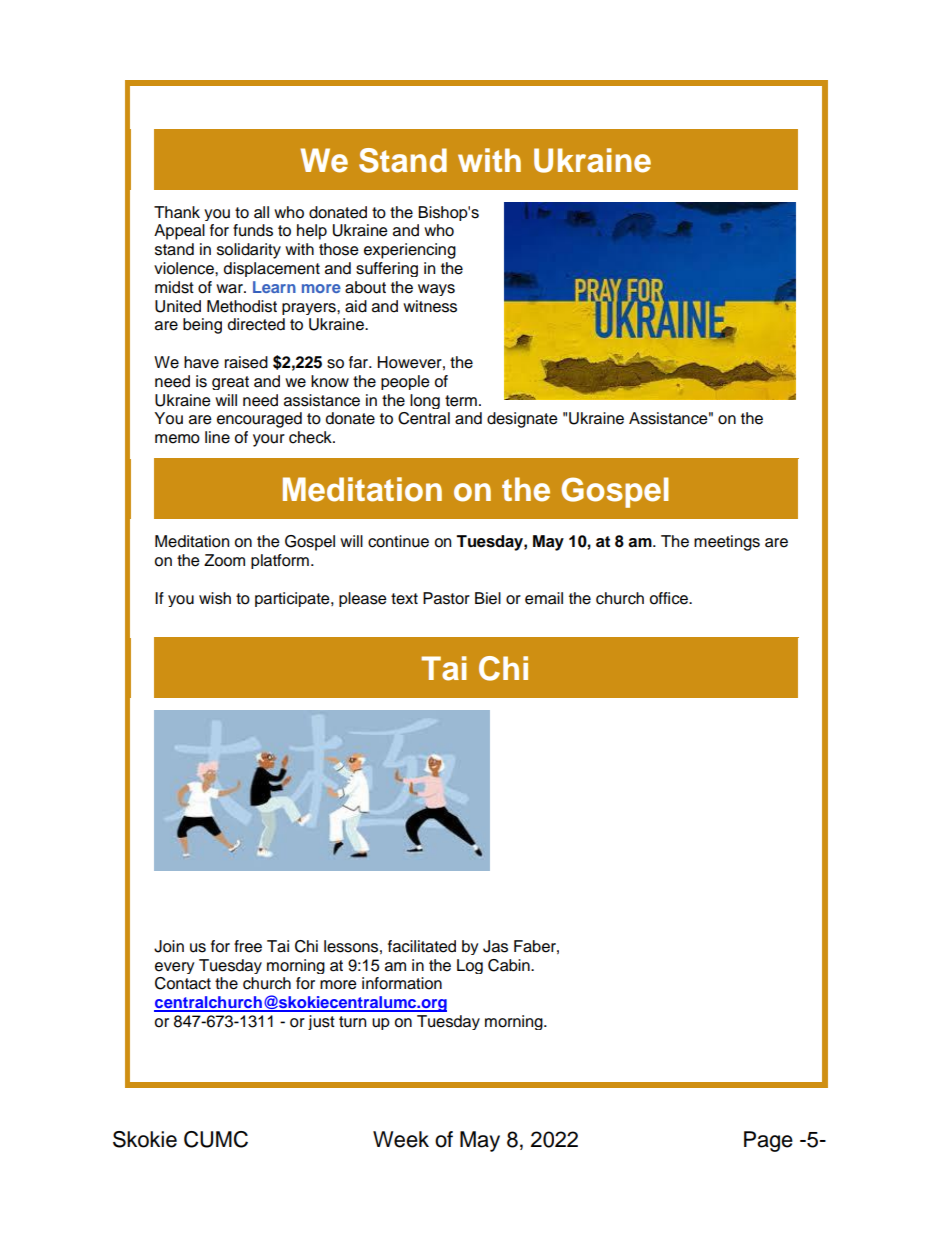 The width and height of the screenshot is (952, 1233). I want to click on ways, so click(436, 290).
